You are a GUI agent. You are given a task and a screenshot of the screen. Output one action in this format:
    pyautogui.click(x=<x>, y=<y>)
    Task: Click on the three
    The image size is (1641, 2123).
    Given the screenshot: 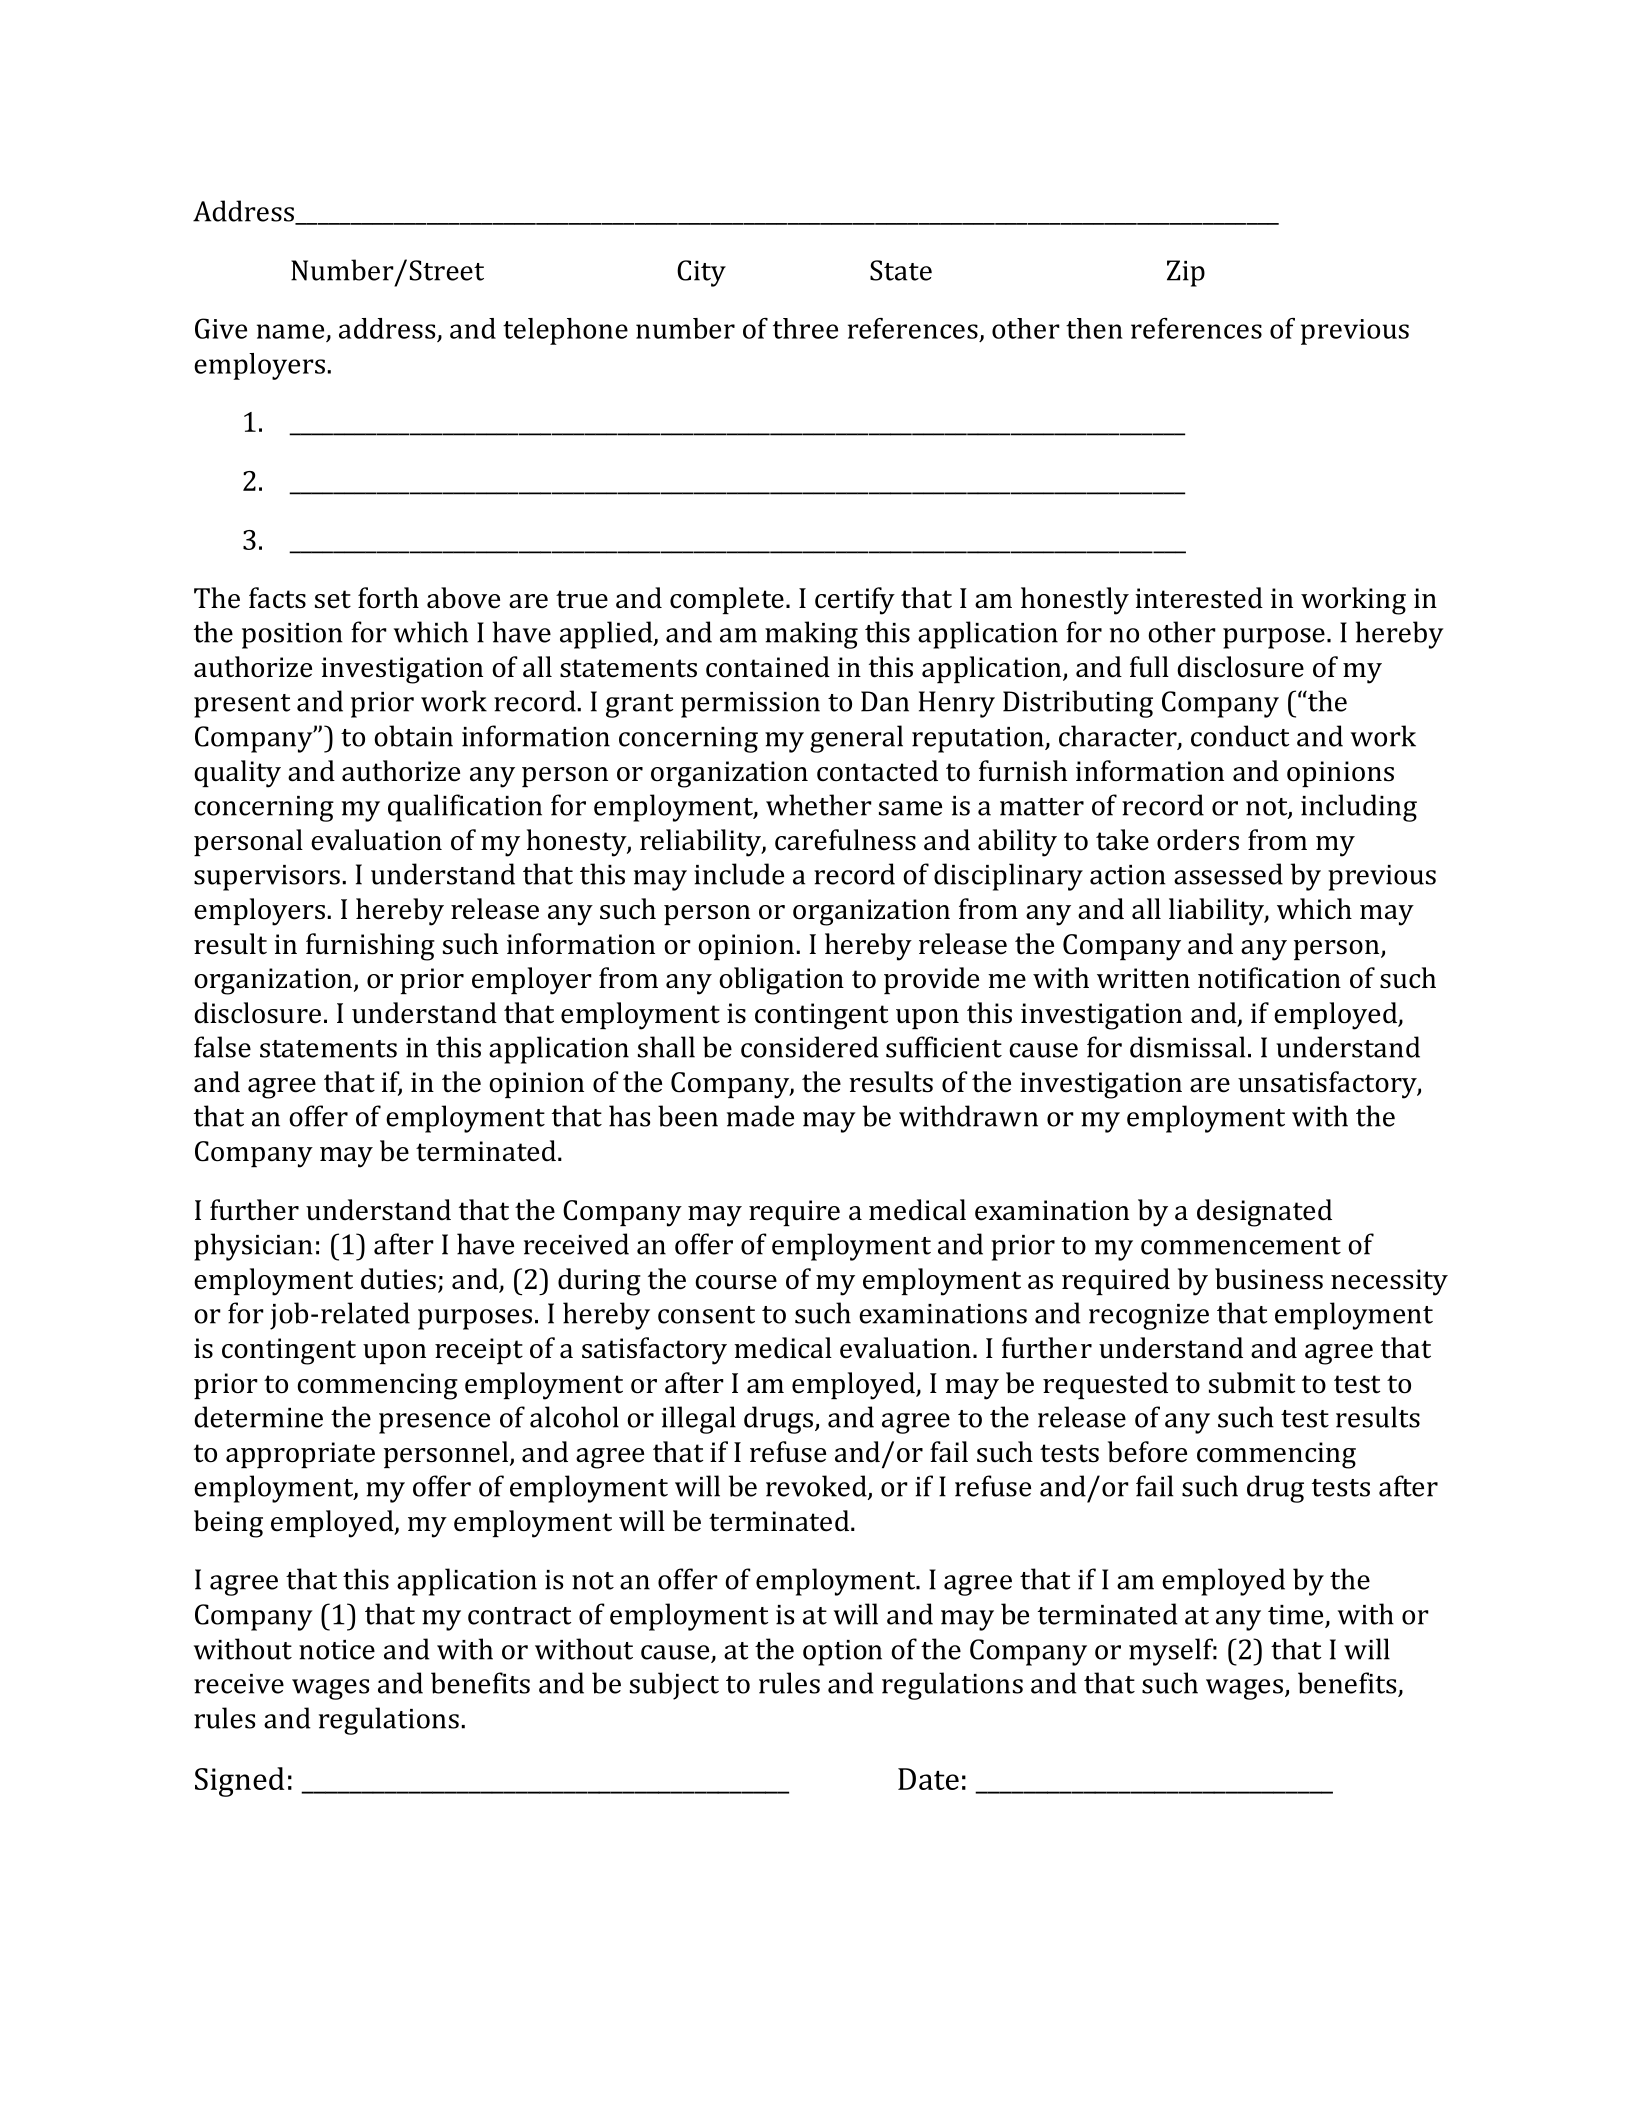 What is the action you would take?
    pyautogui.click(x=805, y=328)
